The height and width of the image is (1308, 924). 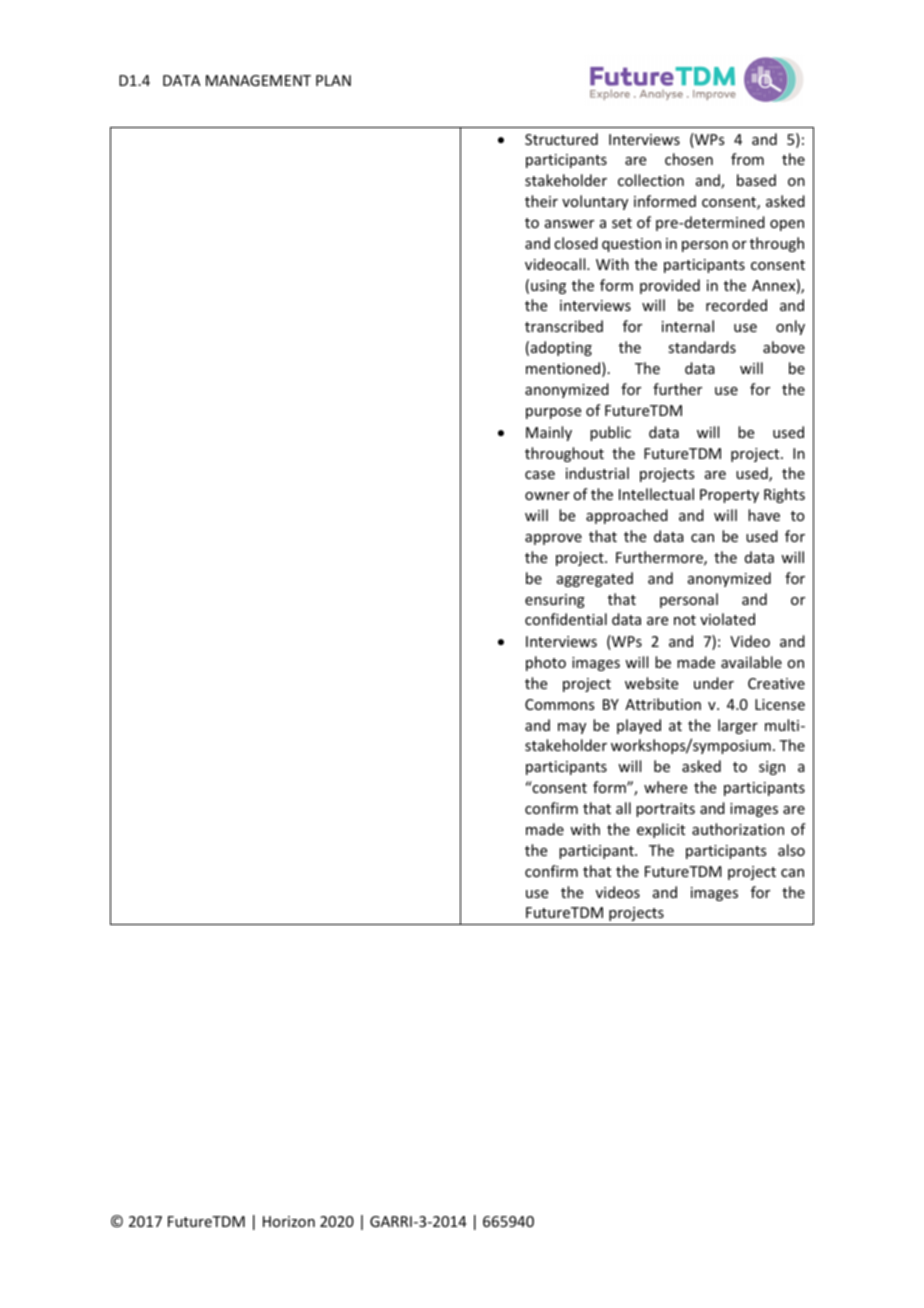 What do you see at coordinates (561, 139) in the image?
I see `Structured` at bounding box center [561, 139].
